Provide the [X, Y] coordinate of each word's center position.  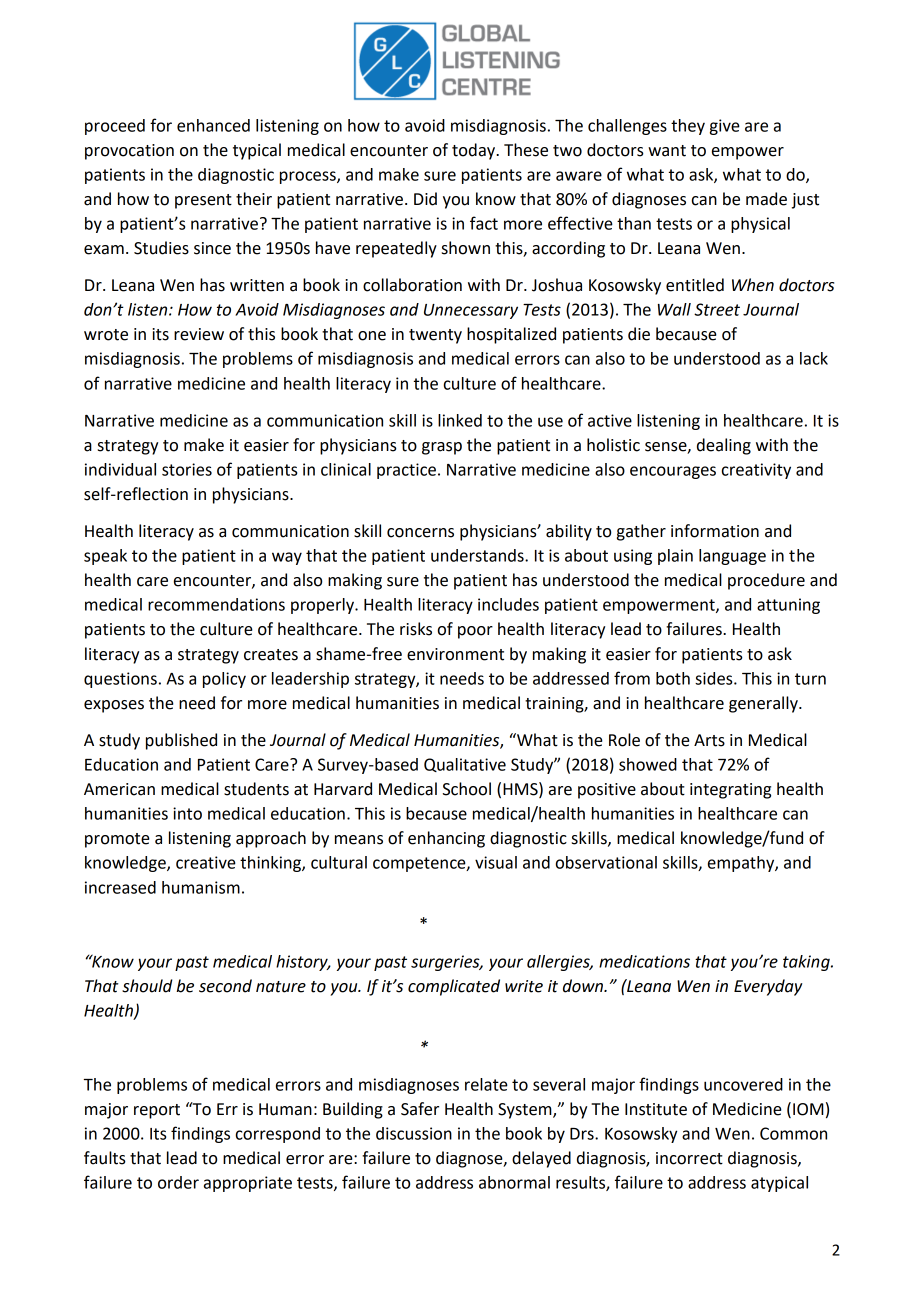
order [178, 1182]
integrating [730, 791]
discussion [414, 1133]
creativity [756, 471]
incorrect [689, 1158]
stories [187, 469]
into [187, 813]
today [475, 151]
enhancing [446, 839]
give [725, 127]
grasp [442, 448]
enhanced [213, 125]
